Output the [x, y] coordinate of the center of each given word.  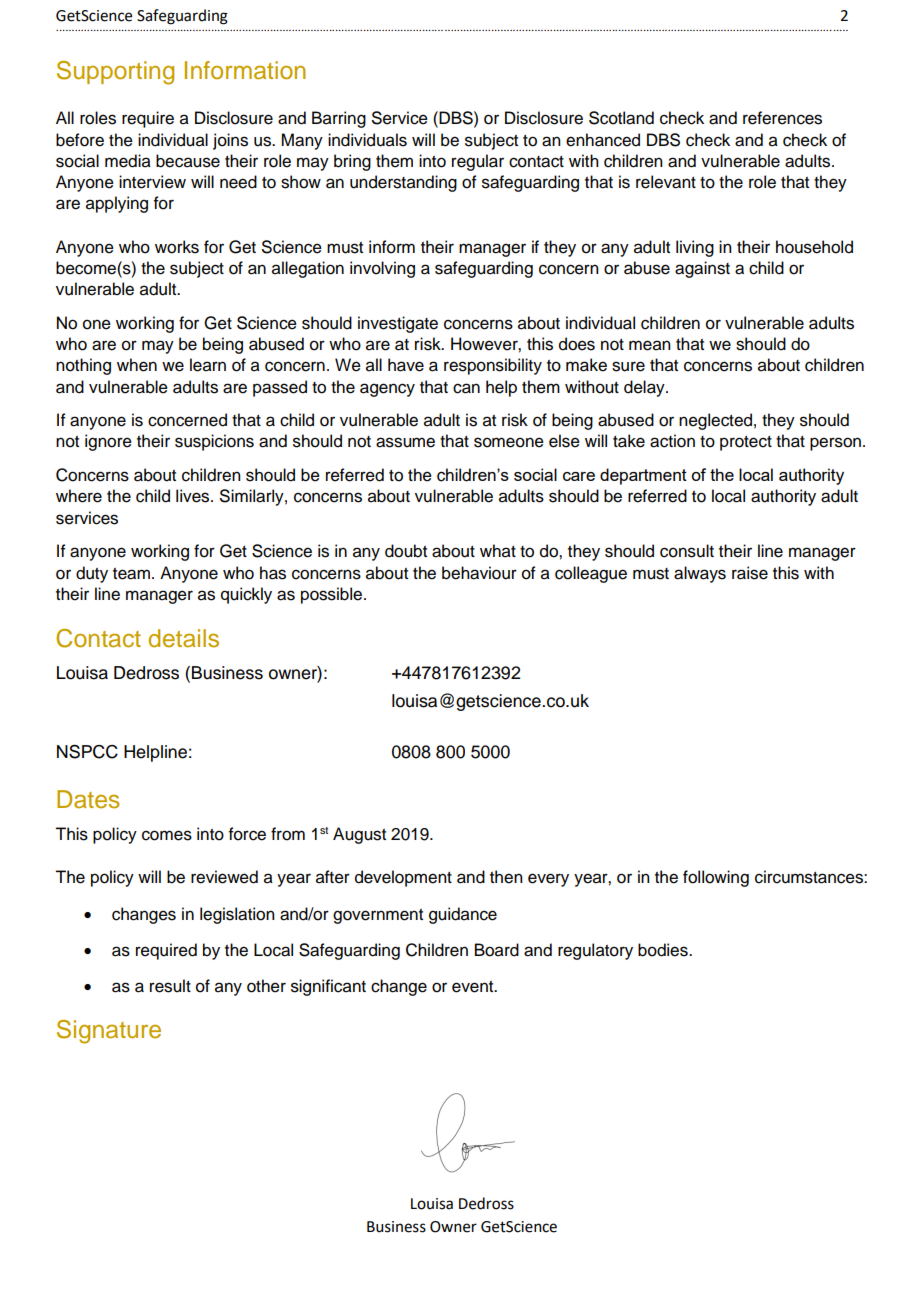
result [170, 986]
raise [750, 573]
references [782, 118]
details [184, 638]
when [137, 365]
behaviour [479, 573]
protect [746, 443]
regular [478, 162]
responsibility [493, 366]
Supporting [115, 73]
